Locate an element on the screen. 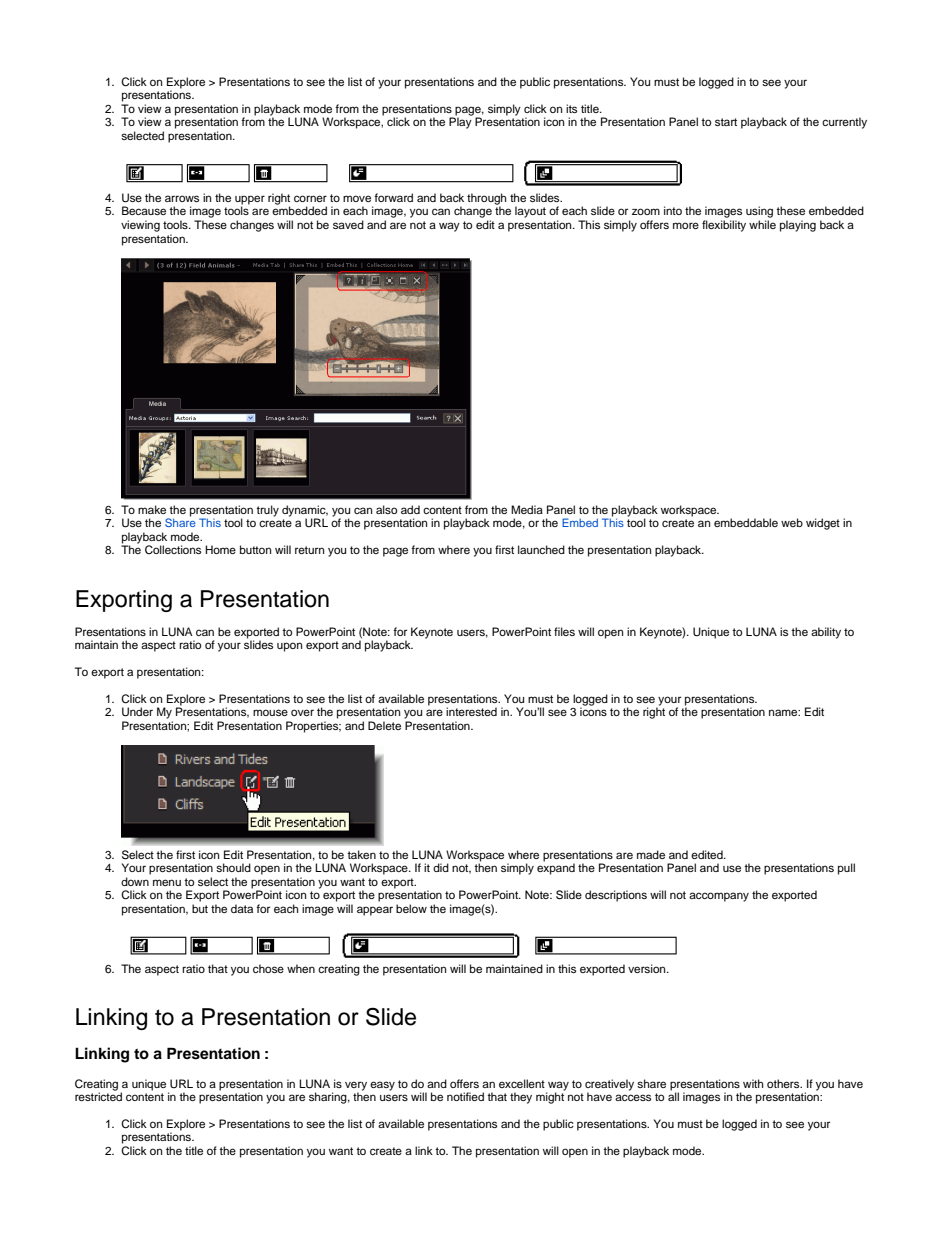  through is located at coordinates (486, 200).
